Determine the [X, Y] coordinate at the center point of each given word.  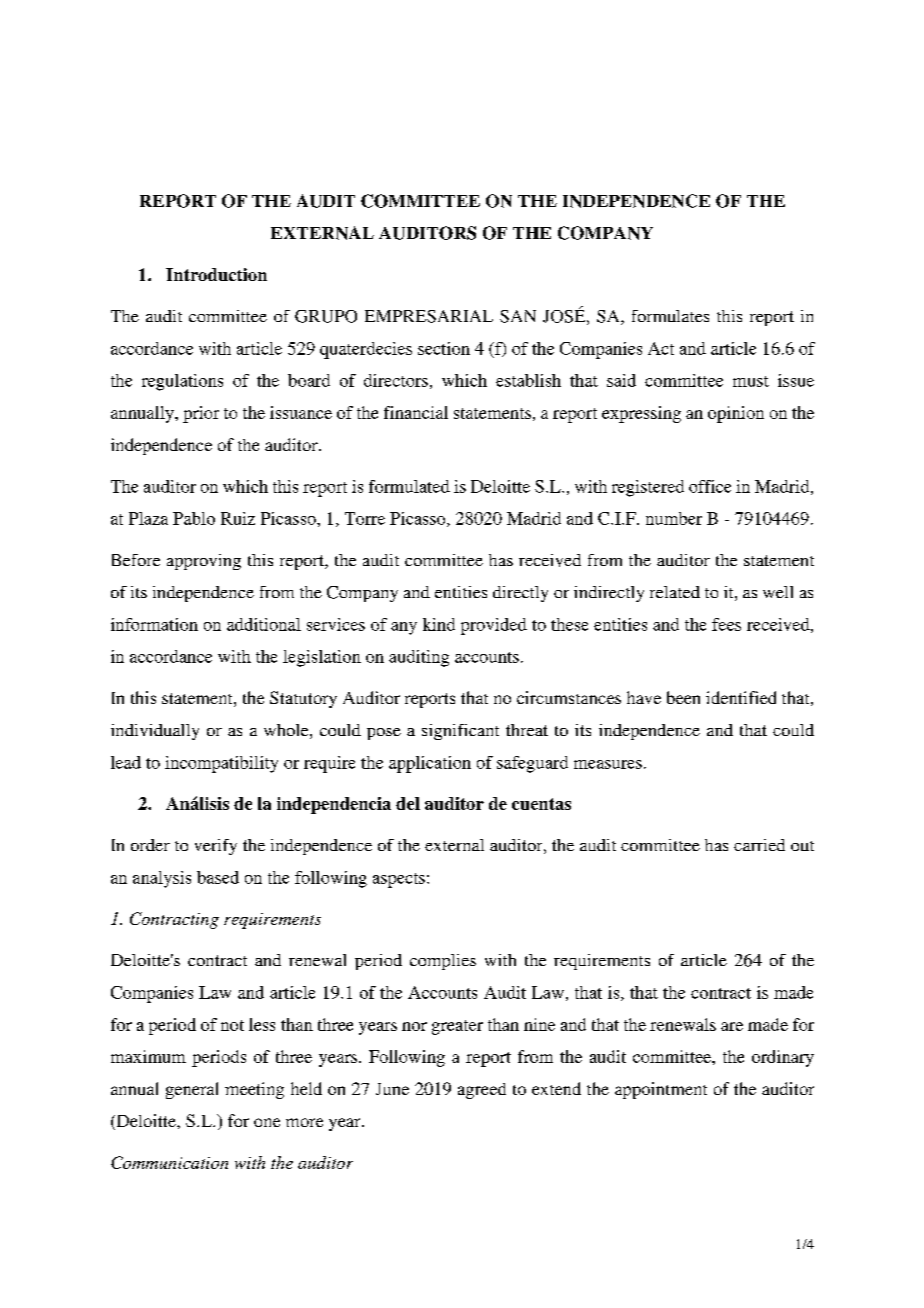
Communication [169, 1162]
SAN [518, 316]
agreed [482, 1091]
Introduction [216, 274]
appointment [661, 1090]
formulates [670, 316]
